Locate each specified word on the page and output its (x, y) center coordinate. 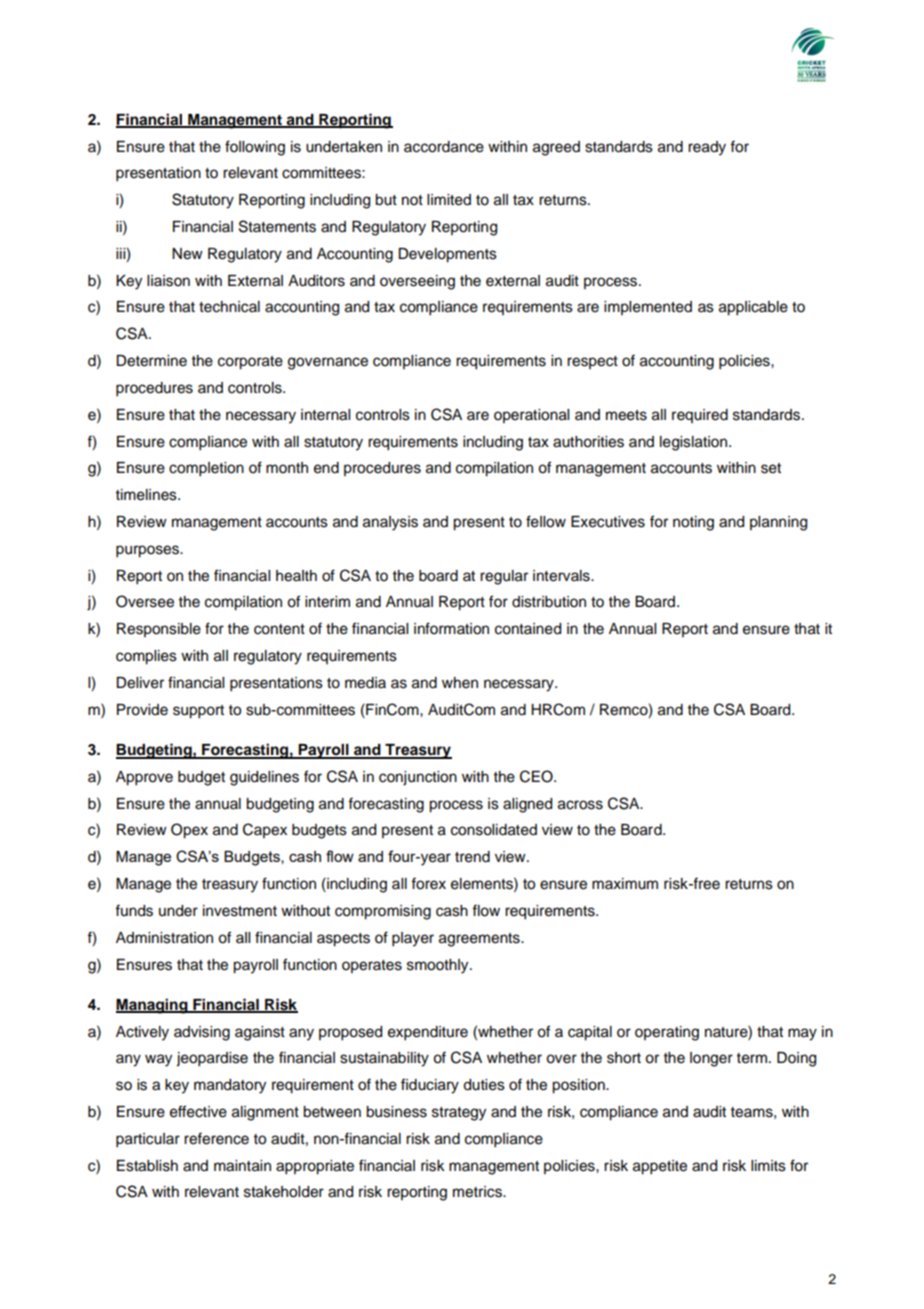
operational (531, 416)
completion (206, 469)
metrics (478, 1192)
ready (707, 148)
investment (240, 911)
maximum (625, 884)
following (255, 148)
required (700, 416)
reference (216, 1138)
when (460, 683)
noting (693, 523)
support (198, 712)
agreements (480, 940)
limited (449, 200)
